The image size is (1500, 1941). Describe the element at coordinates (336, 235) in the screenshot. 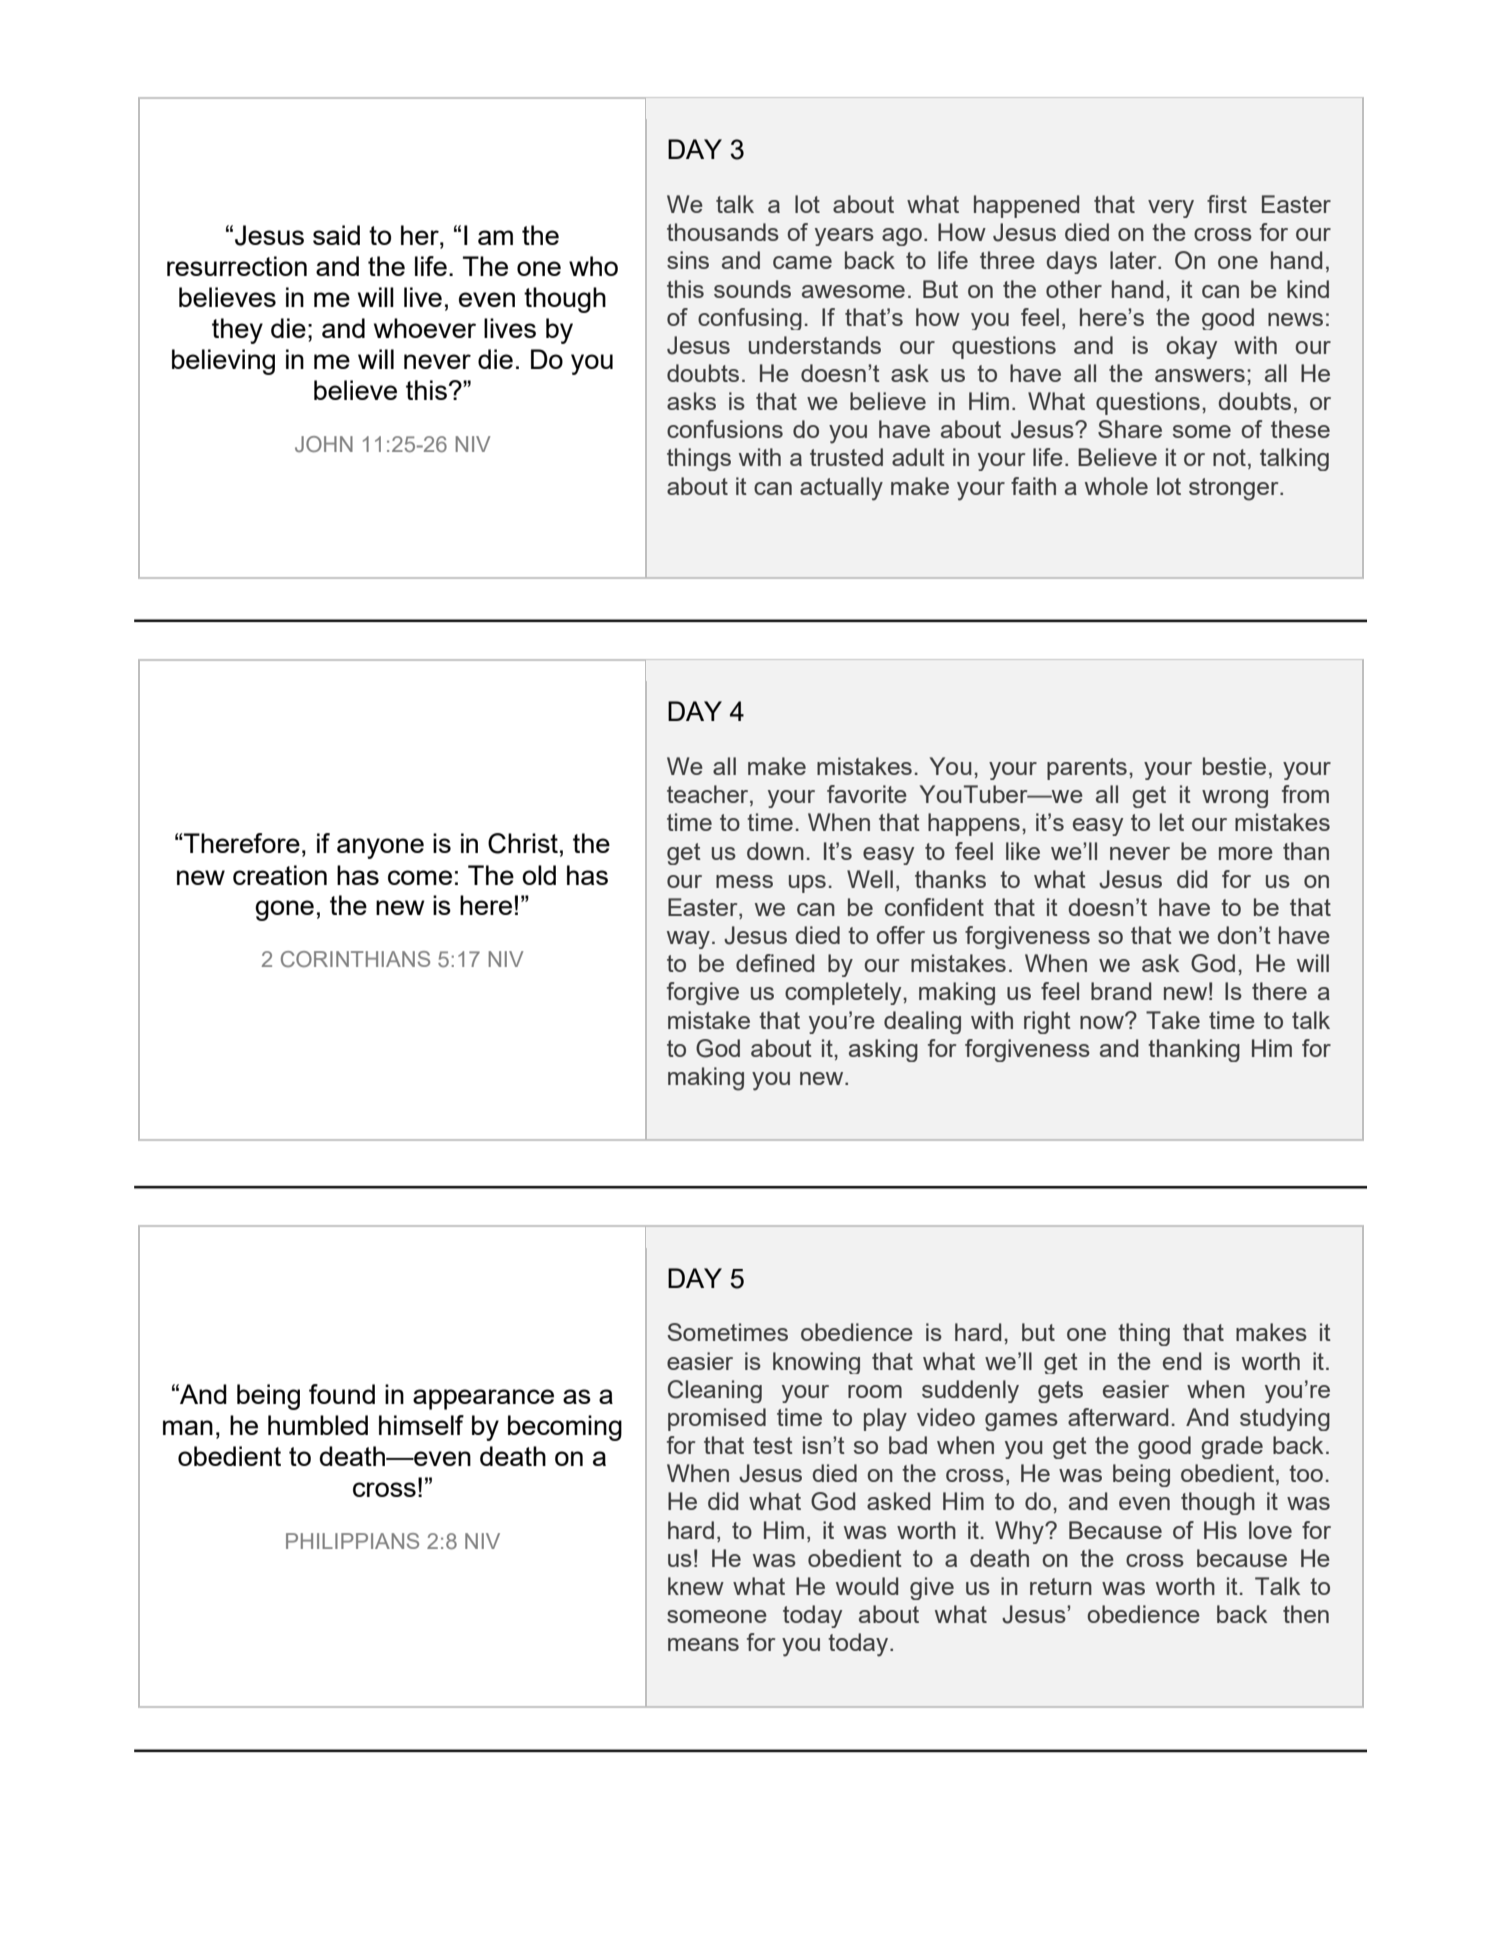

I see `said` at that location.
